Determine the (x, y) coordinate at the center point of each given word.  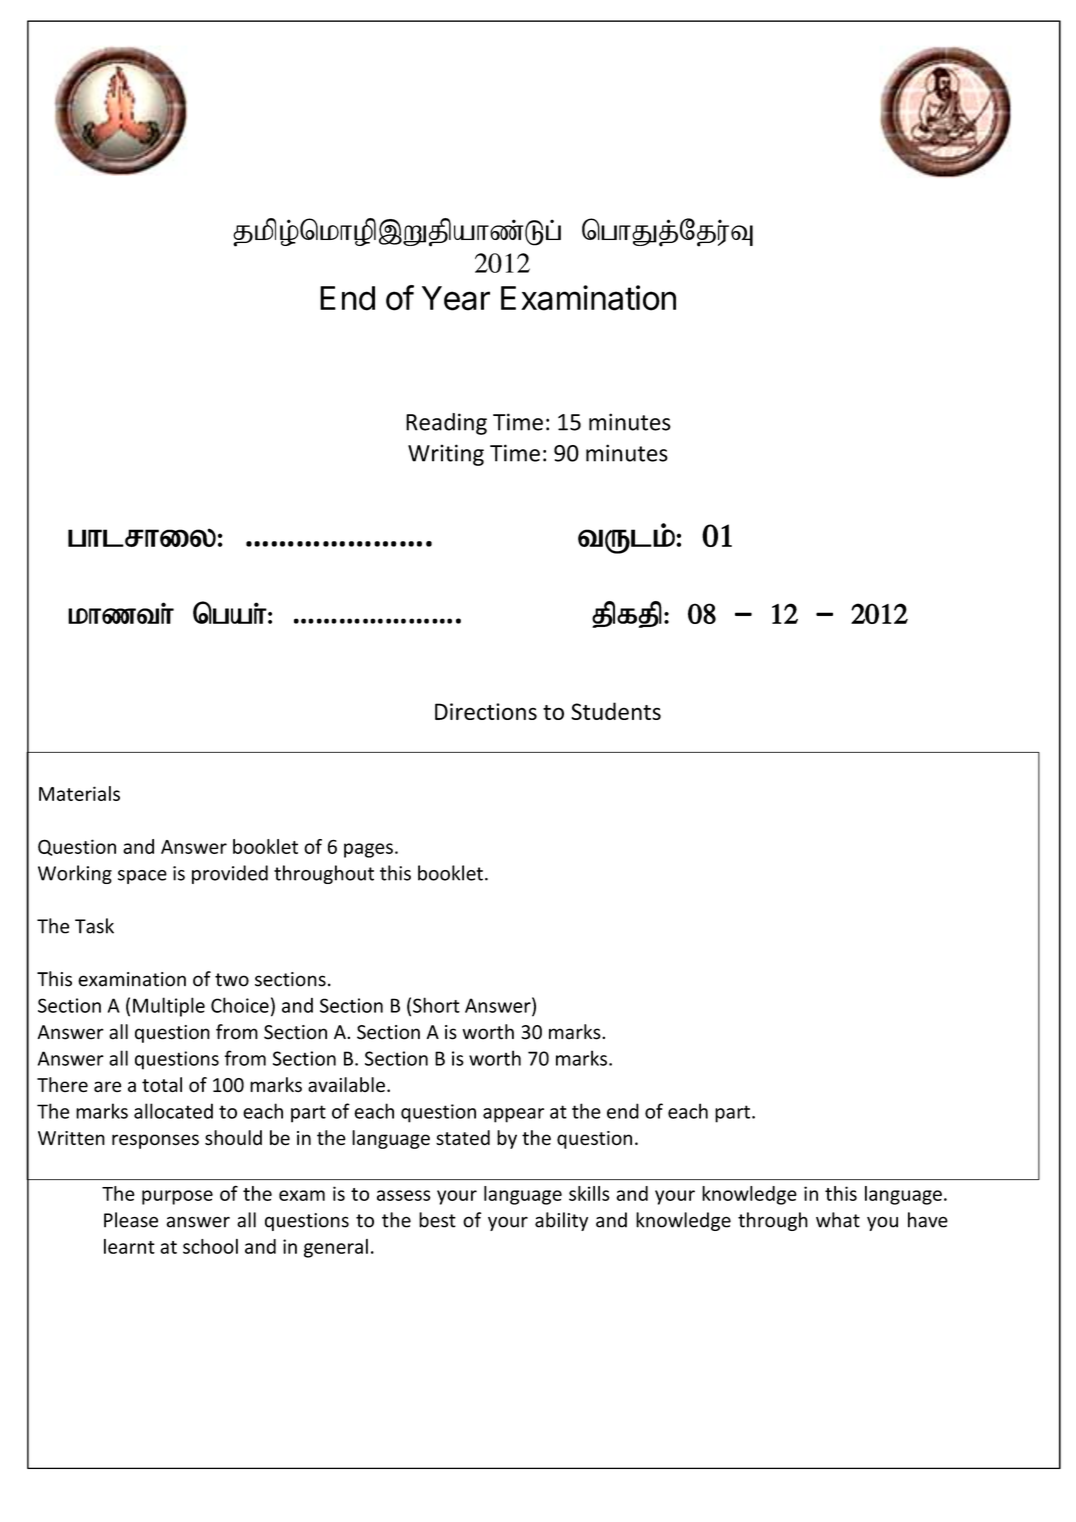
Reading (446, 424)
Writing (446, 455)
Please (131, 1220)
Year (456, 298)
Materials (79, 793)
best (437, 1220)
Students (616, 711)
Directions (486, 711)
